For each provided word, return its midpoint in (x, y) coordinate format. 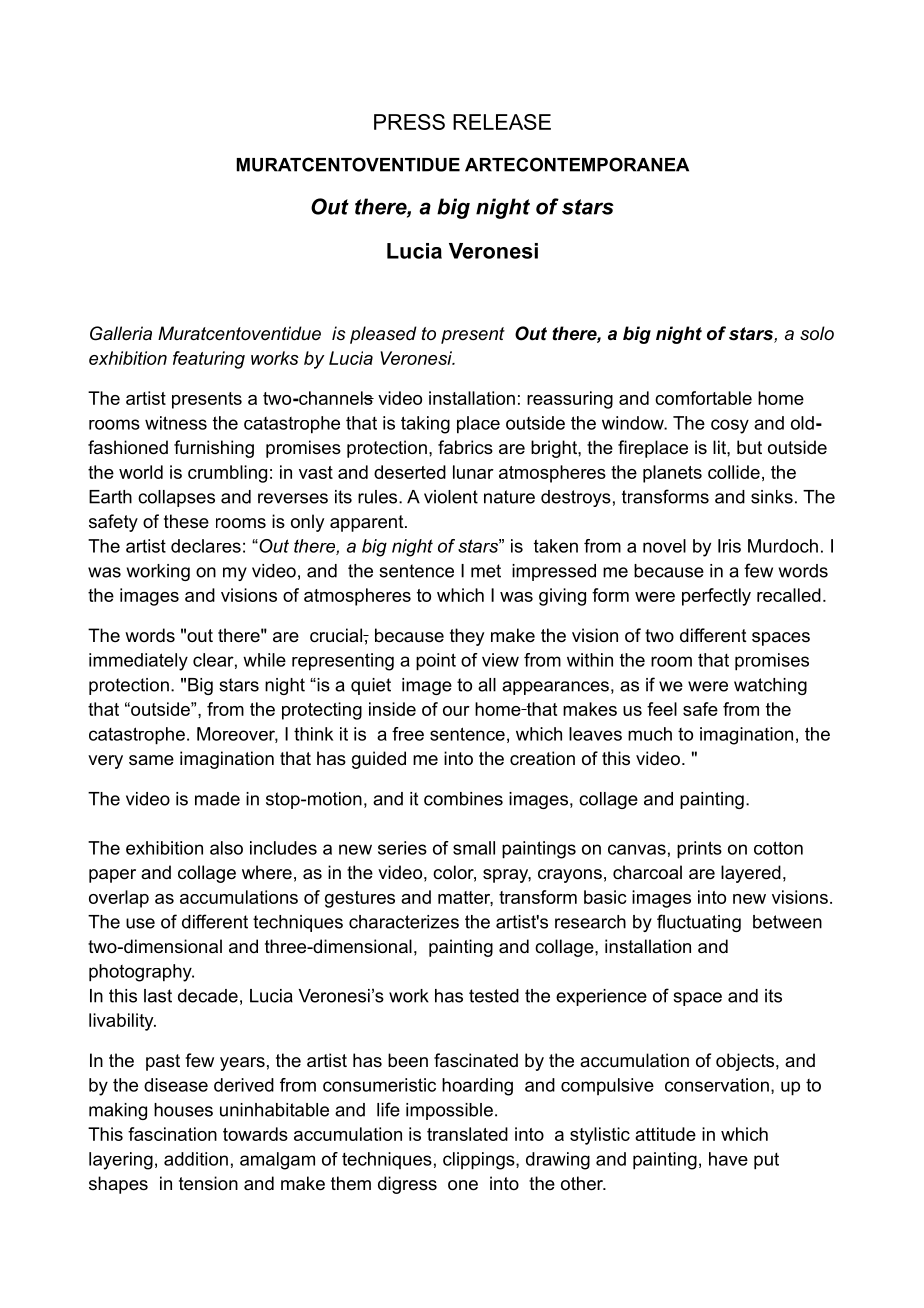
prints (699, 850)
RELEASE (502, 122)
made (217, 799)
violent (451, 497)
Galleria (121, 333)
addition (196, 1159)
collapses (176, 498)
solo (817, 333)
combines (463, 799)
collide (734, 472)
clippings (480, 1161)
